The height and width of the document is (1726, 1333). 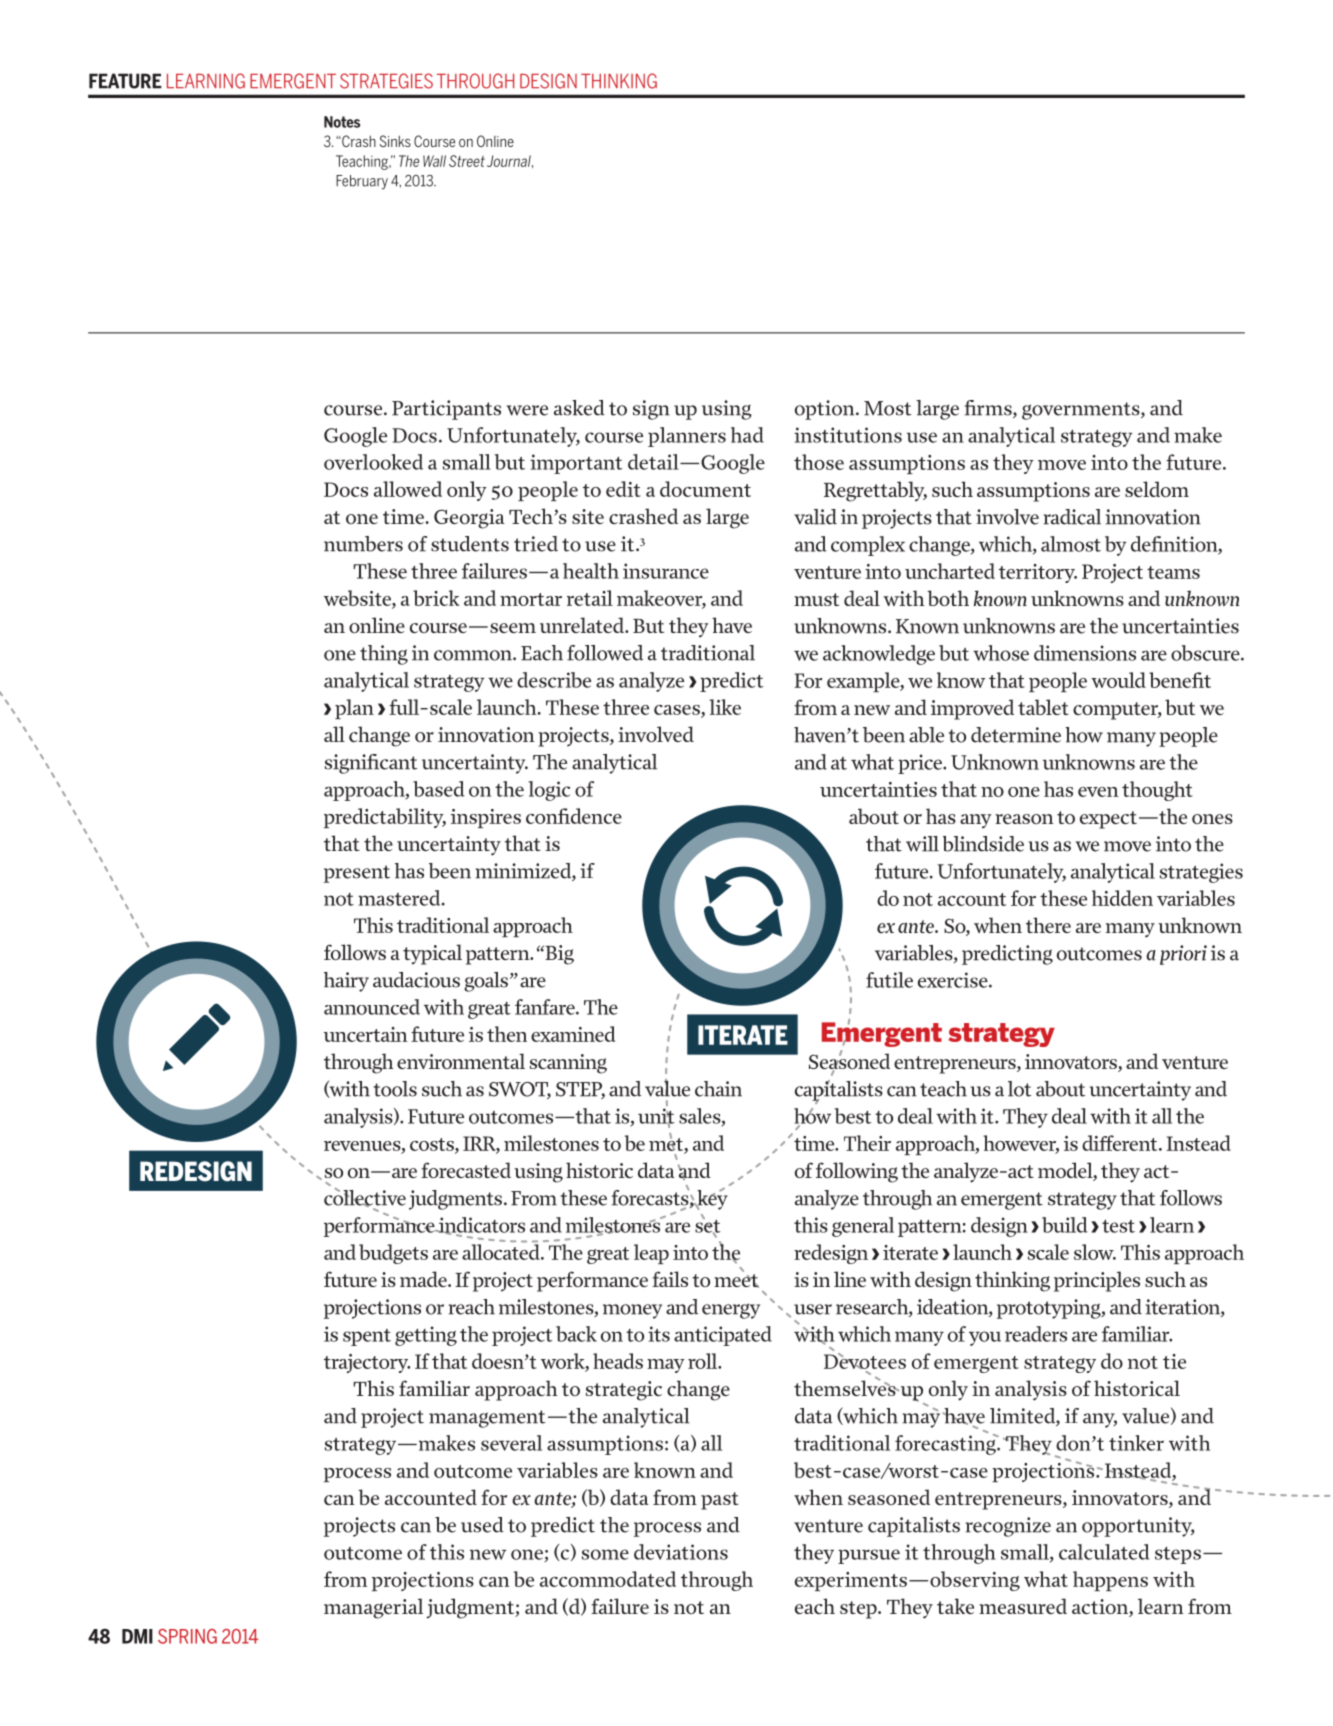 What do you see at coordinates (187, 1636) in the document?
I see `Spring` at bounding box center [187, 1636].
